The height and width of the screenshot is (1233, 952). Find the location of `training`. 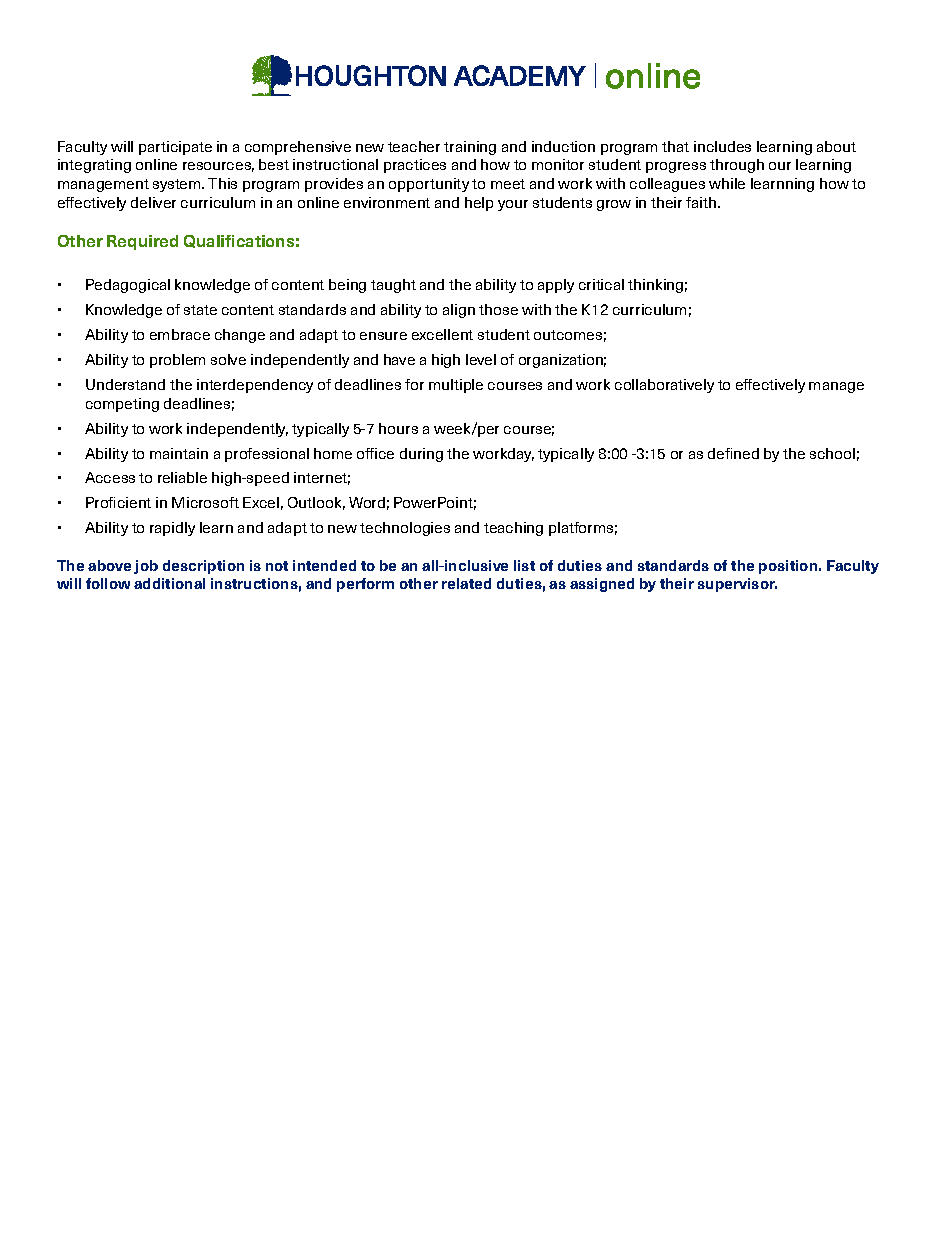

training is located at coordinates (470, 148).
